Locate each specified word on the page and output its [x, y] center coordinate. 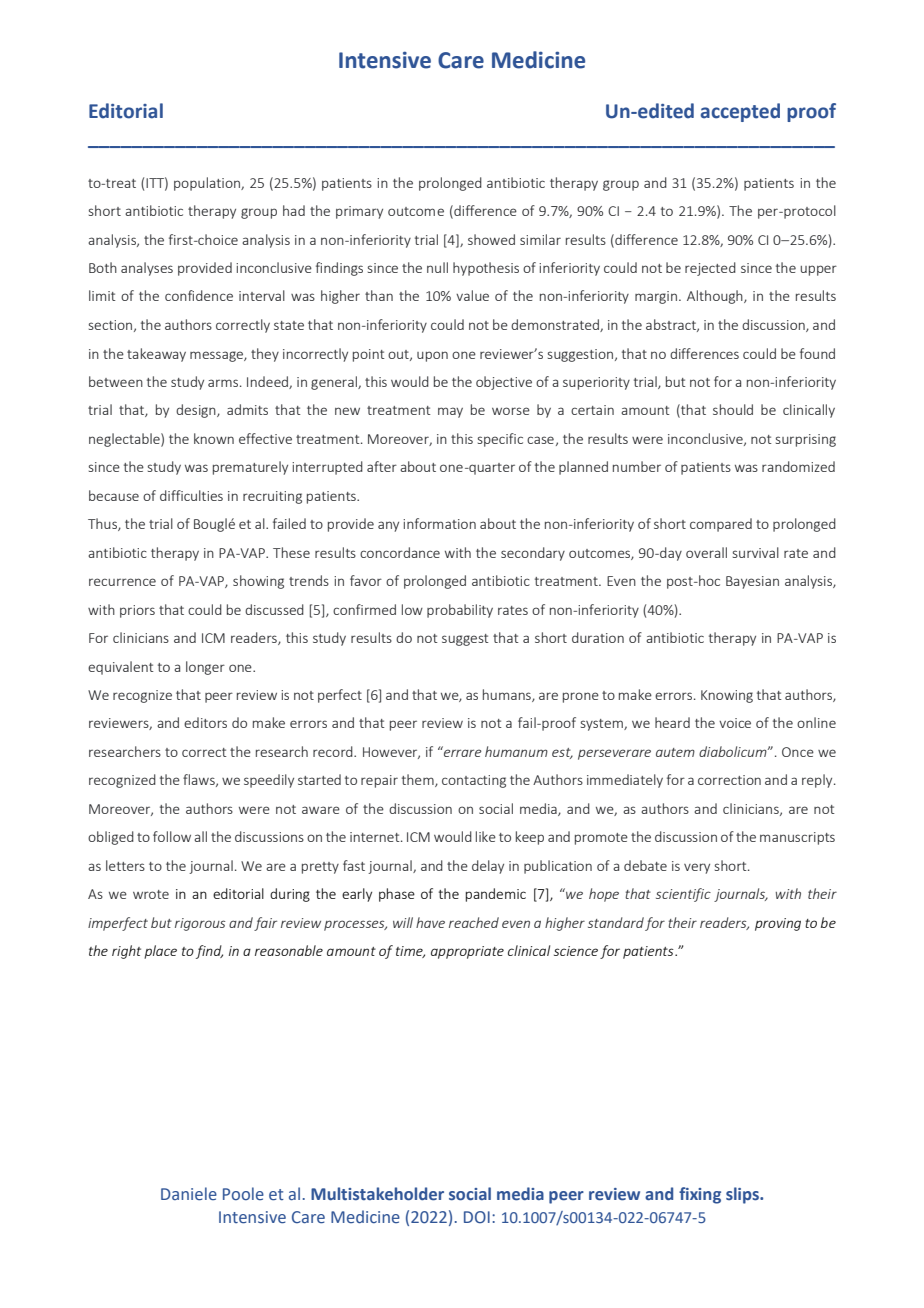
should [733, 409]
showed [491, 239]
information [439, 523]
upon [432, 356]
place [160, 952]
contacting [474, 781]
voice [735, 723]
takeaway [156, 355]
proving [778, 924]
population [208, 184]
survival [756, 552]
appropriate [467, 952]
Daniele [189, 1194]
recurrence [122, 582]
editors [205, 722]
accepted [740, 112]
